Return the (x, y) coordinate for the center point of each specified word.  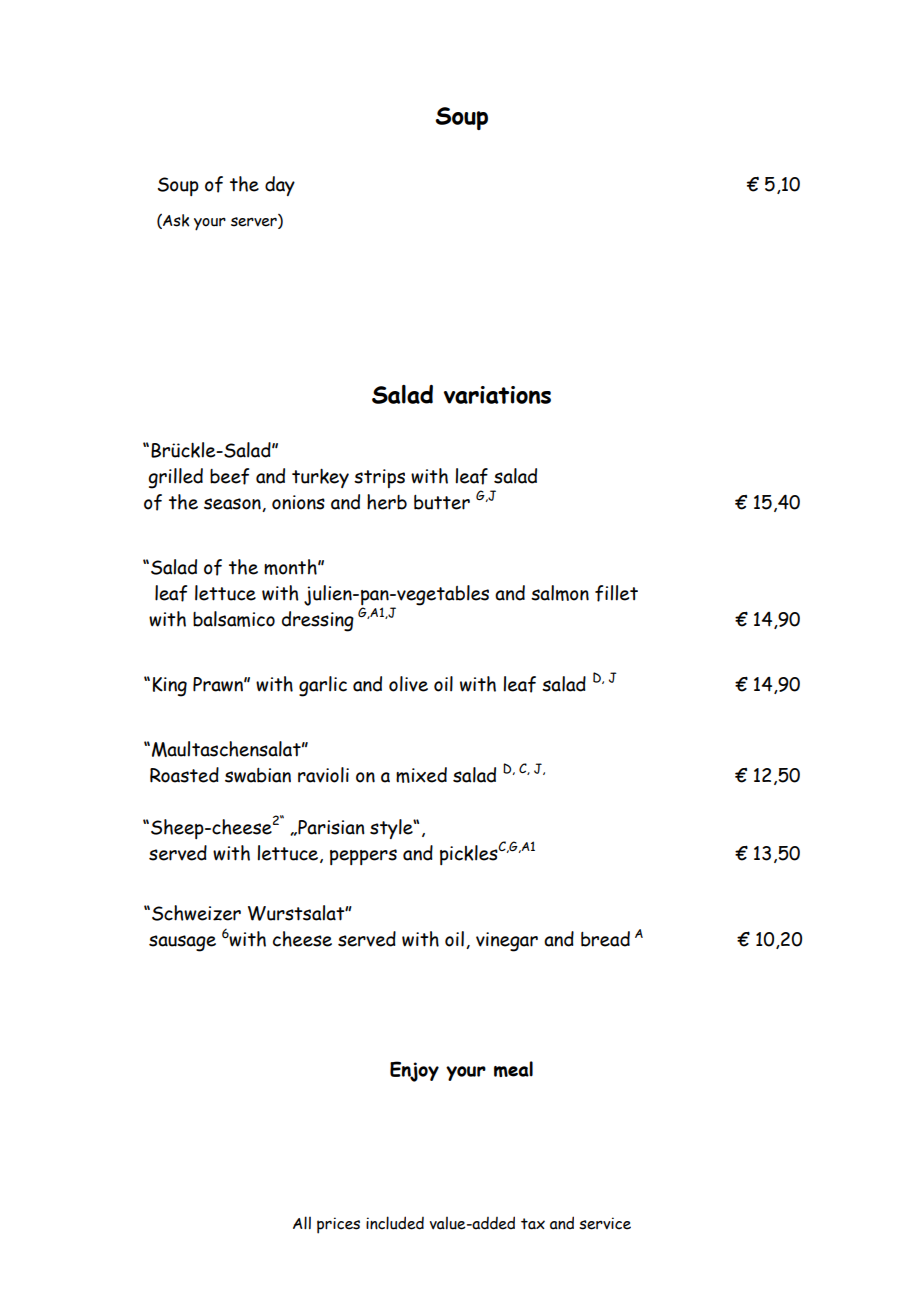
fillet (616, 593)
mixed (421, 775)
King (170, 687)
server (255, 222)
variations (497, 395)
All (302, 1222)
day (280, 186)
